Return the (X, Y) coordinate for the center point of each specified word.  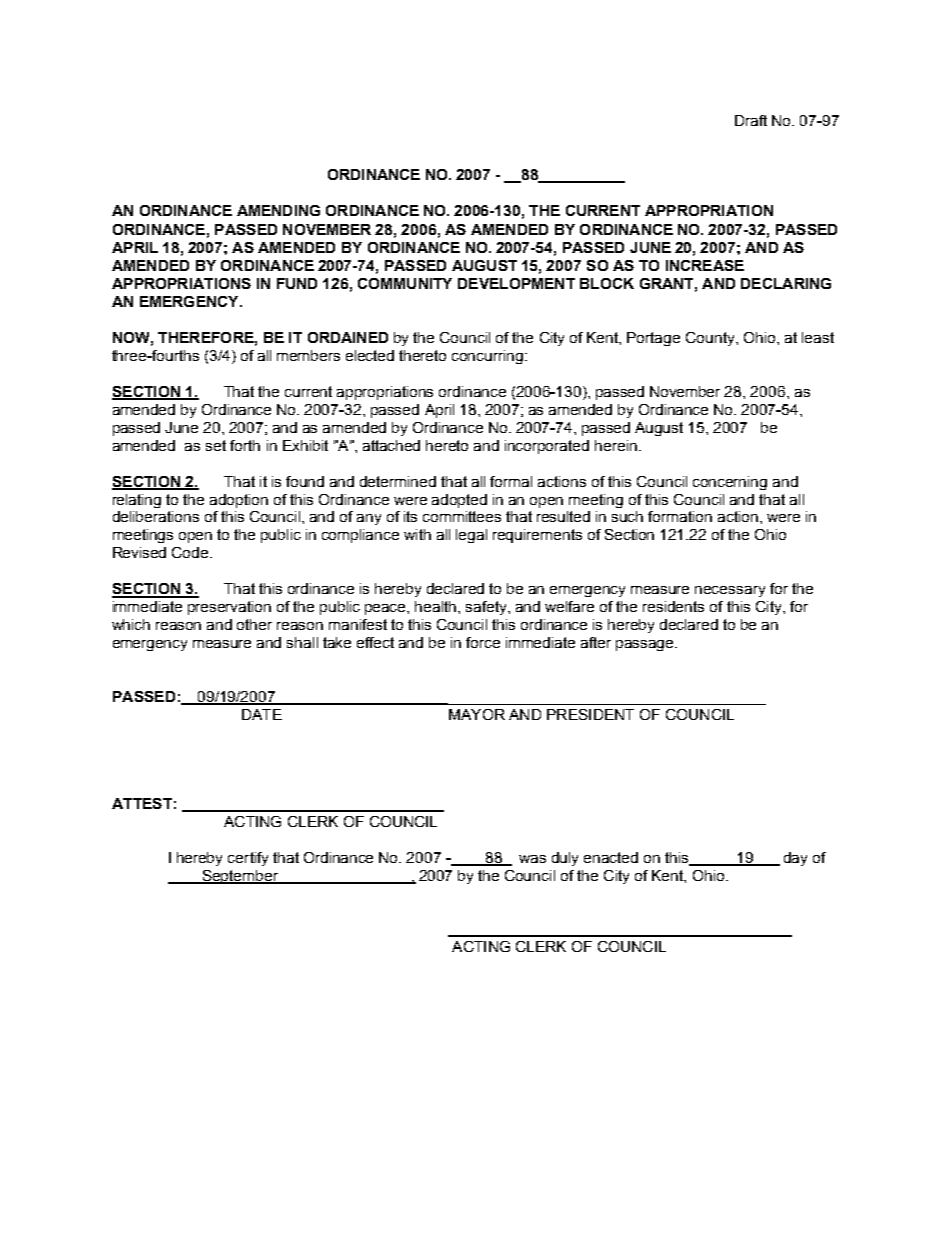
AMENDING (278, 210)
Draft (751, 120)
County (711, 339)
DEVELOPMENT (516, 283)
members (308, 355)
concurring (489, 357)
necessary (730, 591)
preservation (229, 608)
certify (248, 859)
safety (487, 608)
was (532, 859)
